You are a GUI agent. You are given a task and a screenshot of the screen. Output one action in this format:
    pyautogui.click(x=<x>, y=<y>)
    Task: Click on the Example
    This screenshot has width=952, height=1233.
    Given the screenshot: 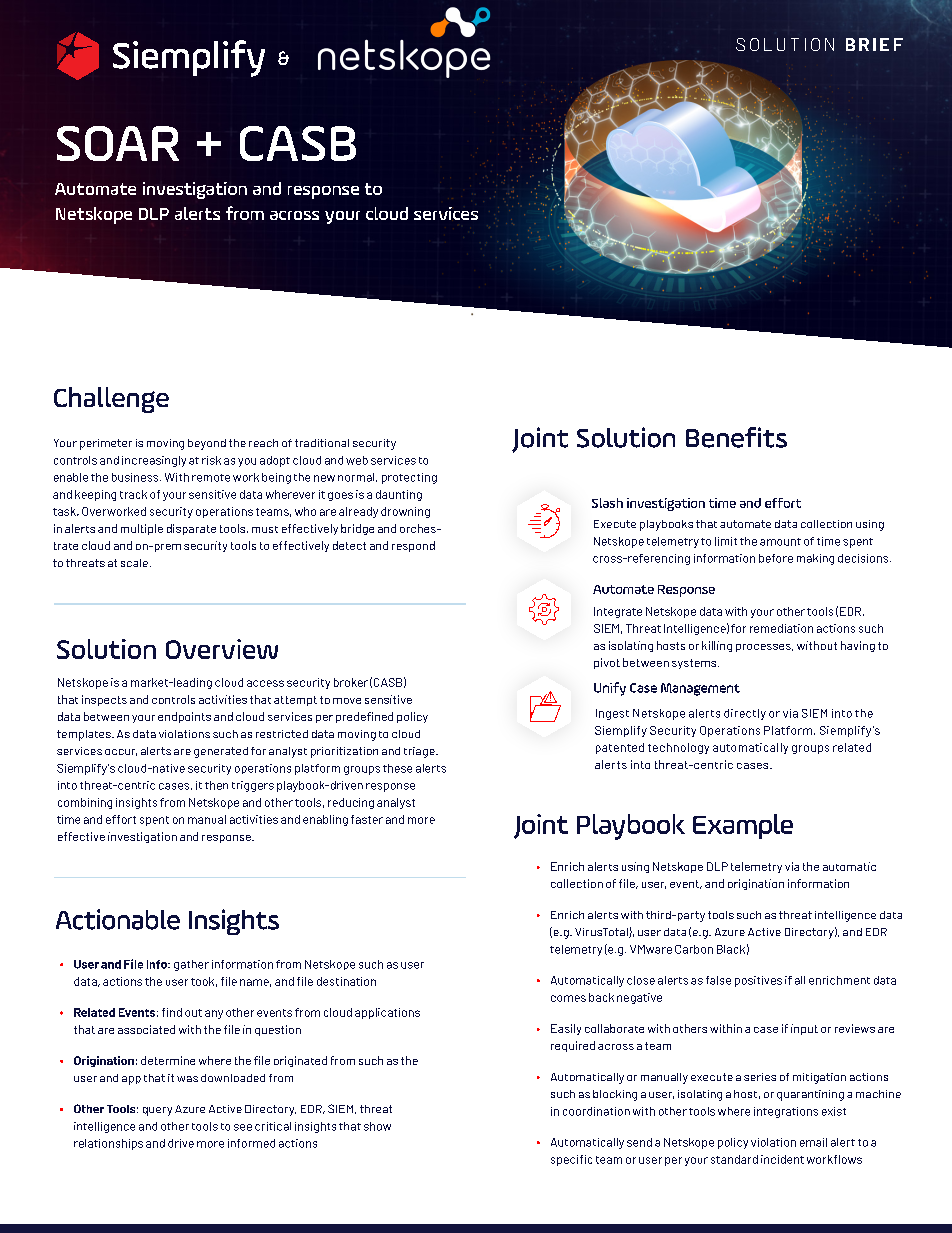 What is the action you would take?
    pyautogui.click(x=743, y=826)
